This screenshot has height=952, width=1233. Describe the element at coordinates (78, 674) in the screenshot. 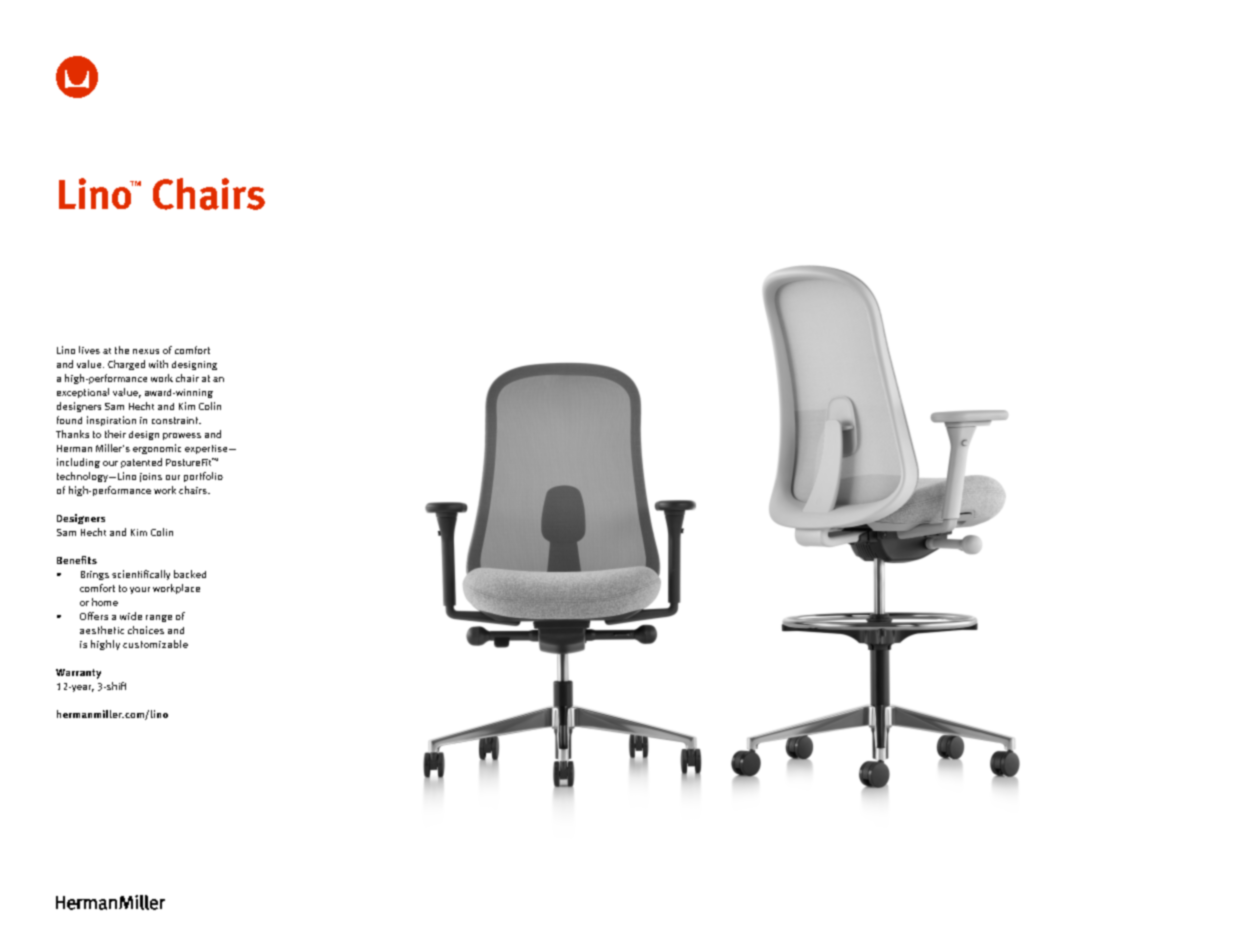

I see `Warranty` at that location.
